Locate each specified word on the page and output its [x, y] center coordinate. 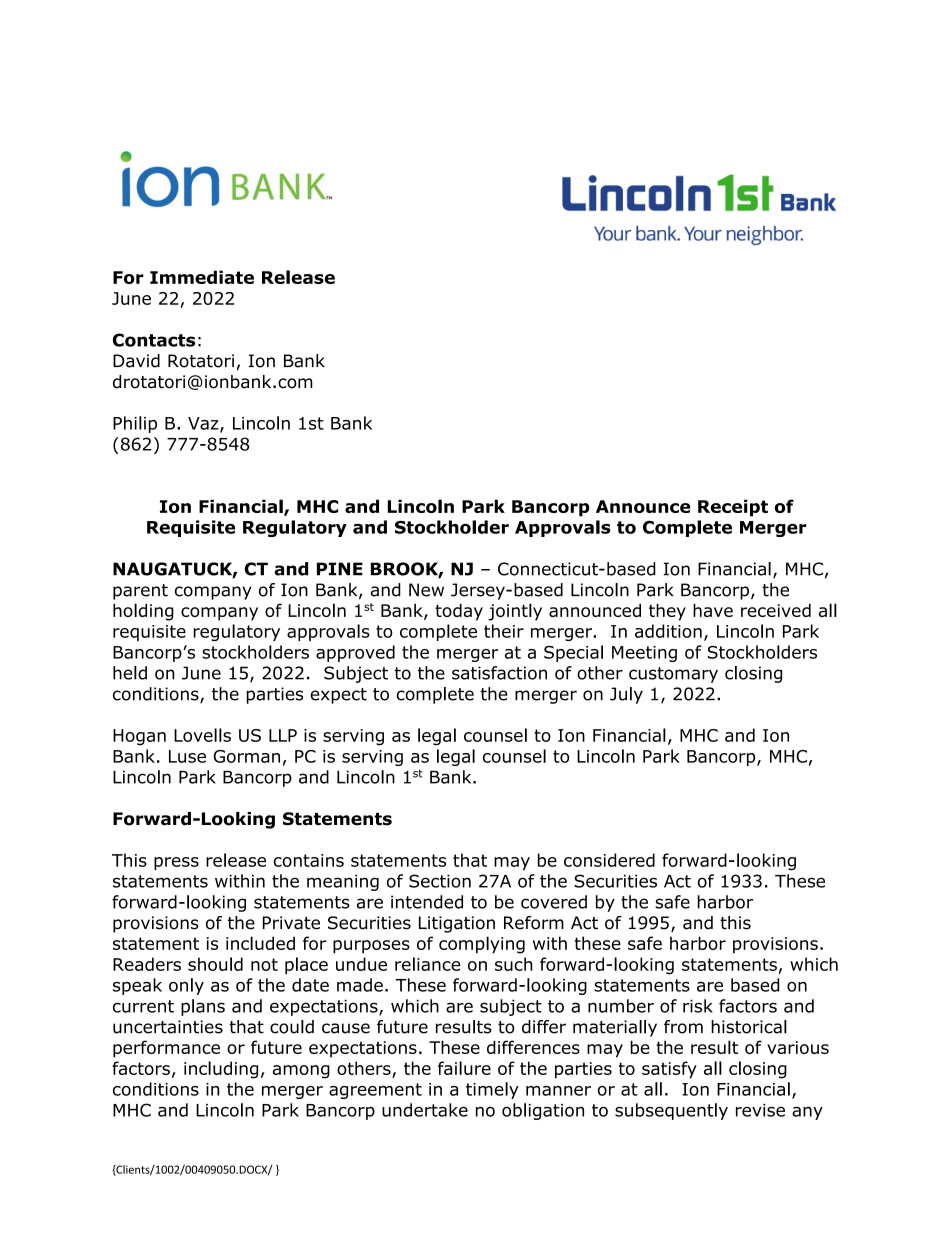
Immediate [202, 277]
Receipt [733, 508]
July [626, 695]
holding [143, 612]
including [221, 1070]
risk [698, 1006]
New [426, 590]
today [459, 612]
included [260, 943]
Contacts [154, 340]
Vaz [204, 424]
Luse [187, 756]
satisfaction [499, 673]
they [667, 612]
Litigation [457, 924]
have [713, 610]
